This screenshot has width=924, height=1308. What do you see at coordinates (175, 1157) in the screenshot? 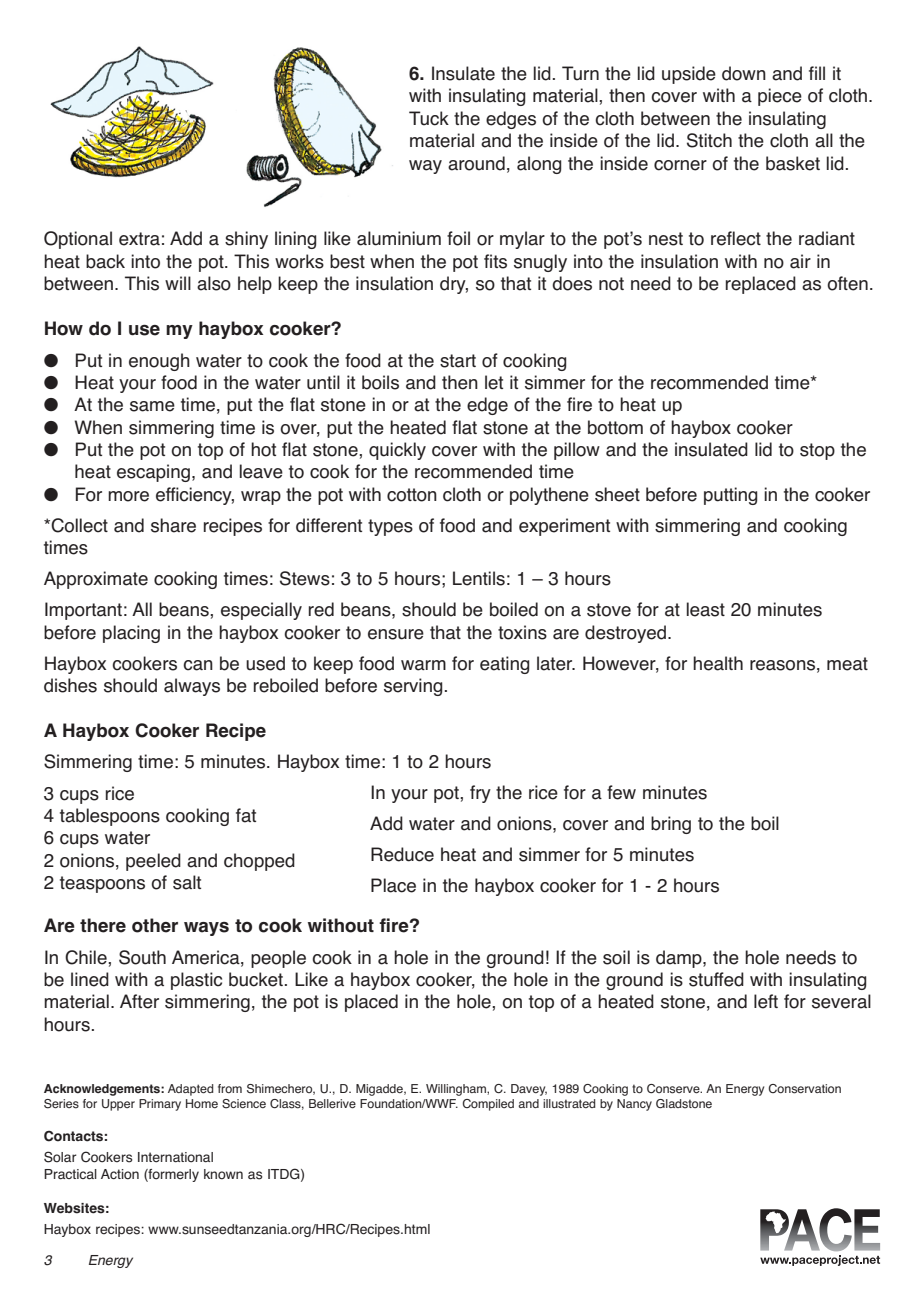
I see `International` at bounding box center [175, 1157].
